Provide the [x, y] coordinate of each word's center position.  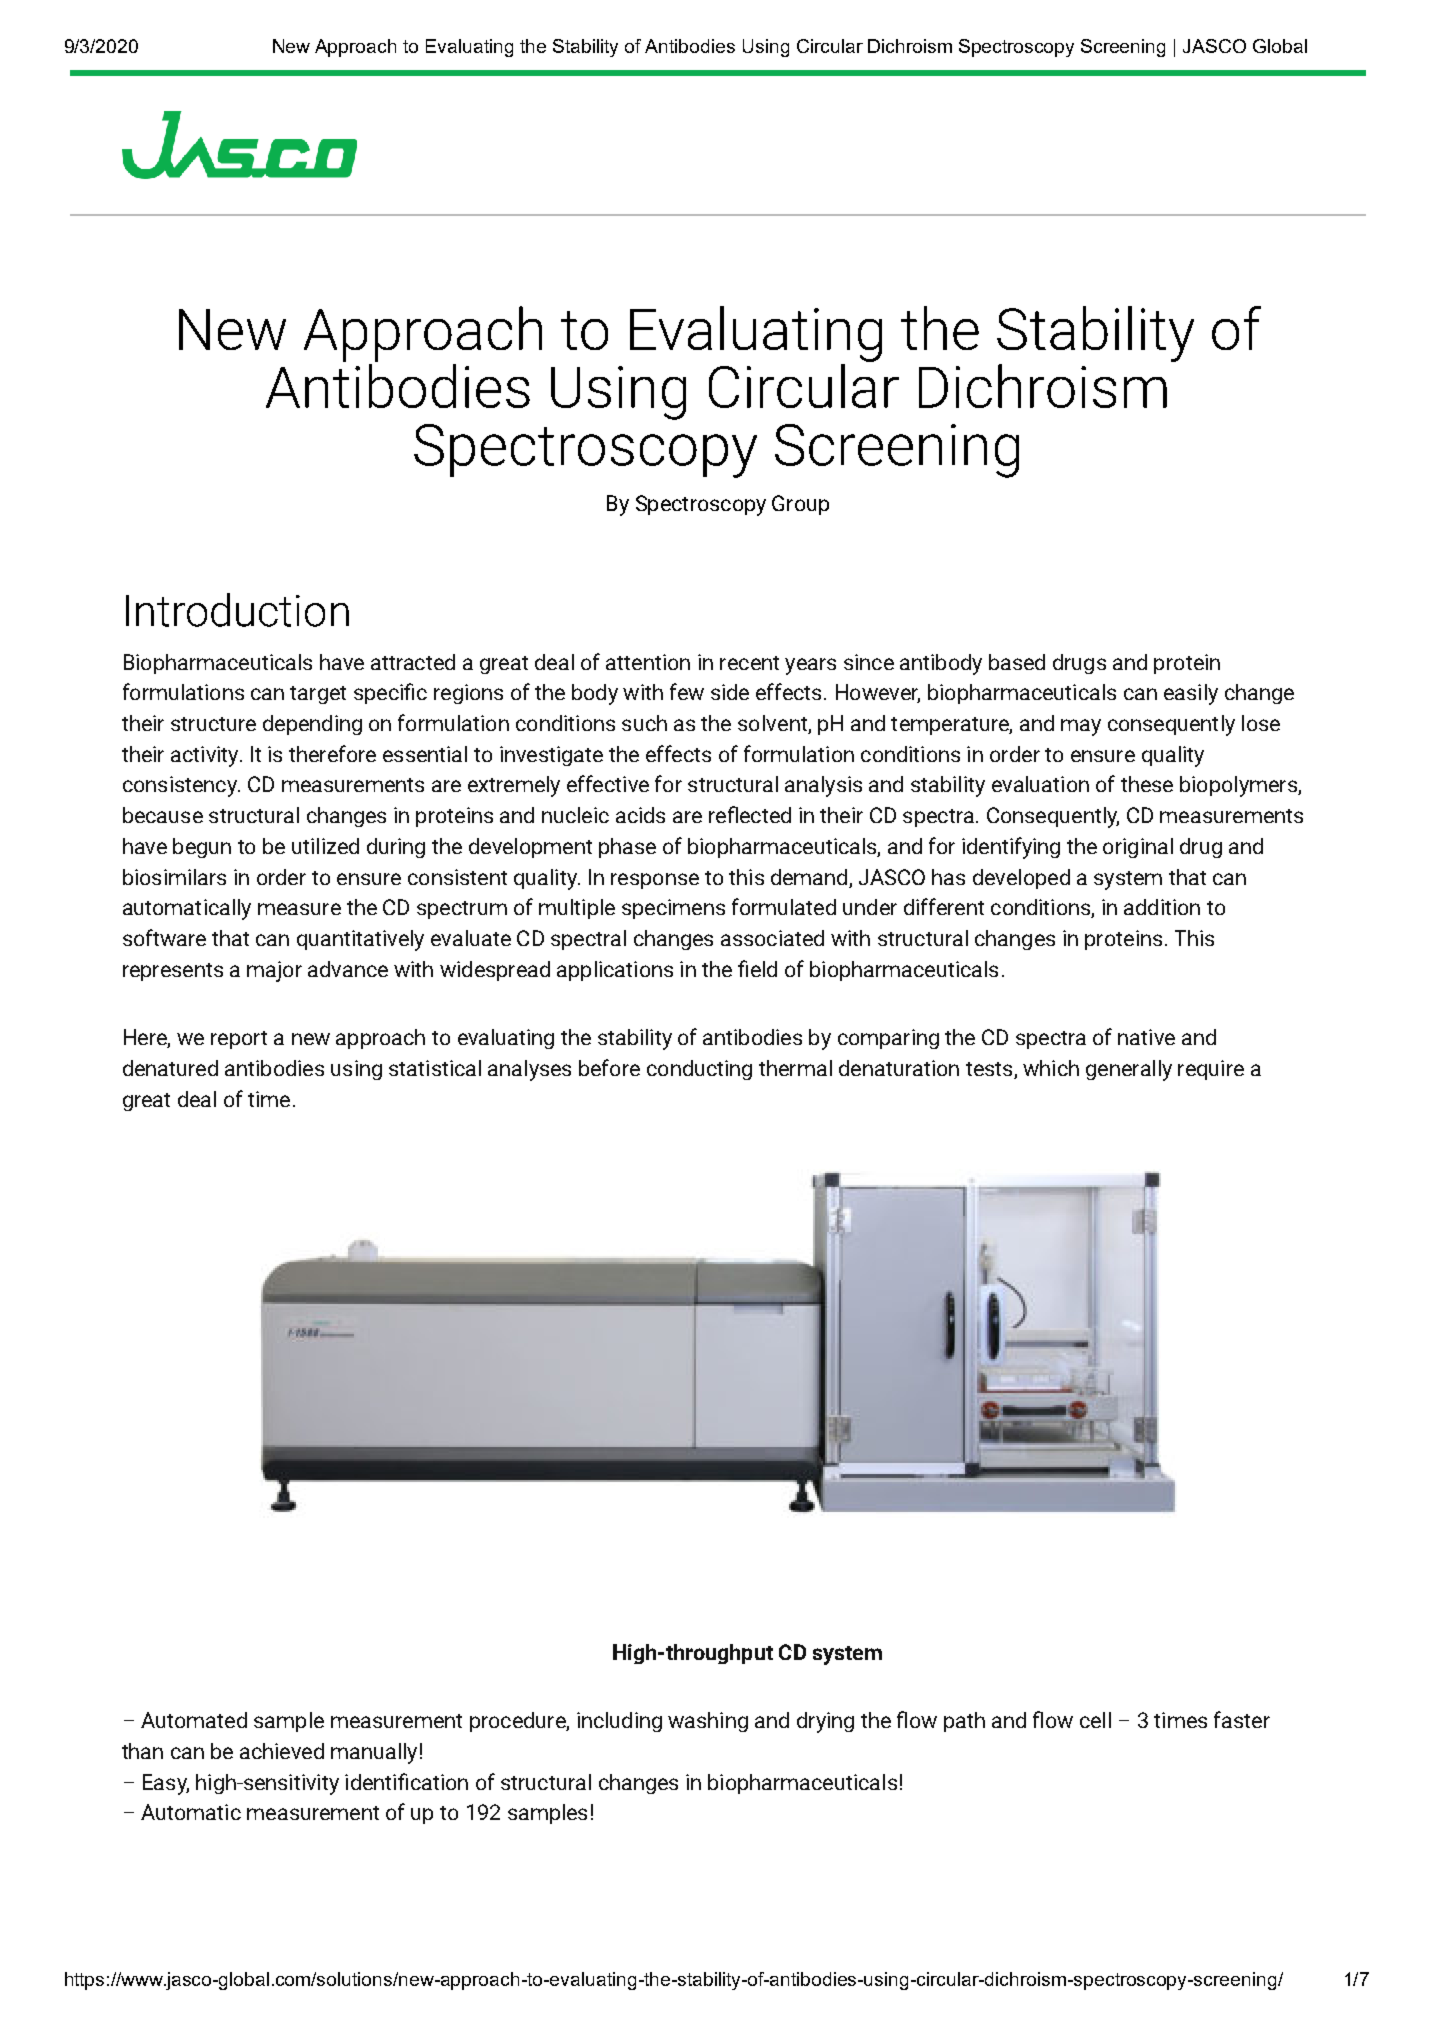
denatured [170, 1068]
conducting [699, 1070]
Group [800, 505]
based [1017, 662]
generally [1129, 1070]
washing [708, 1722]
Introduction [237, 610]
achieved [282, 1751]
